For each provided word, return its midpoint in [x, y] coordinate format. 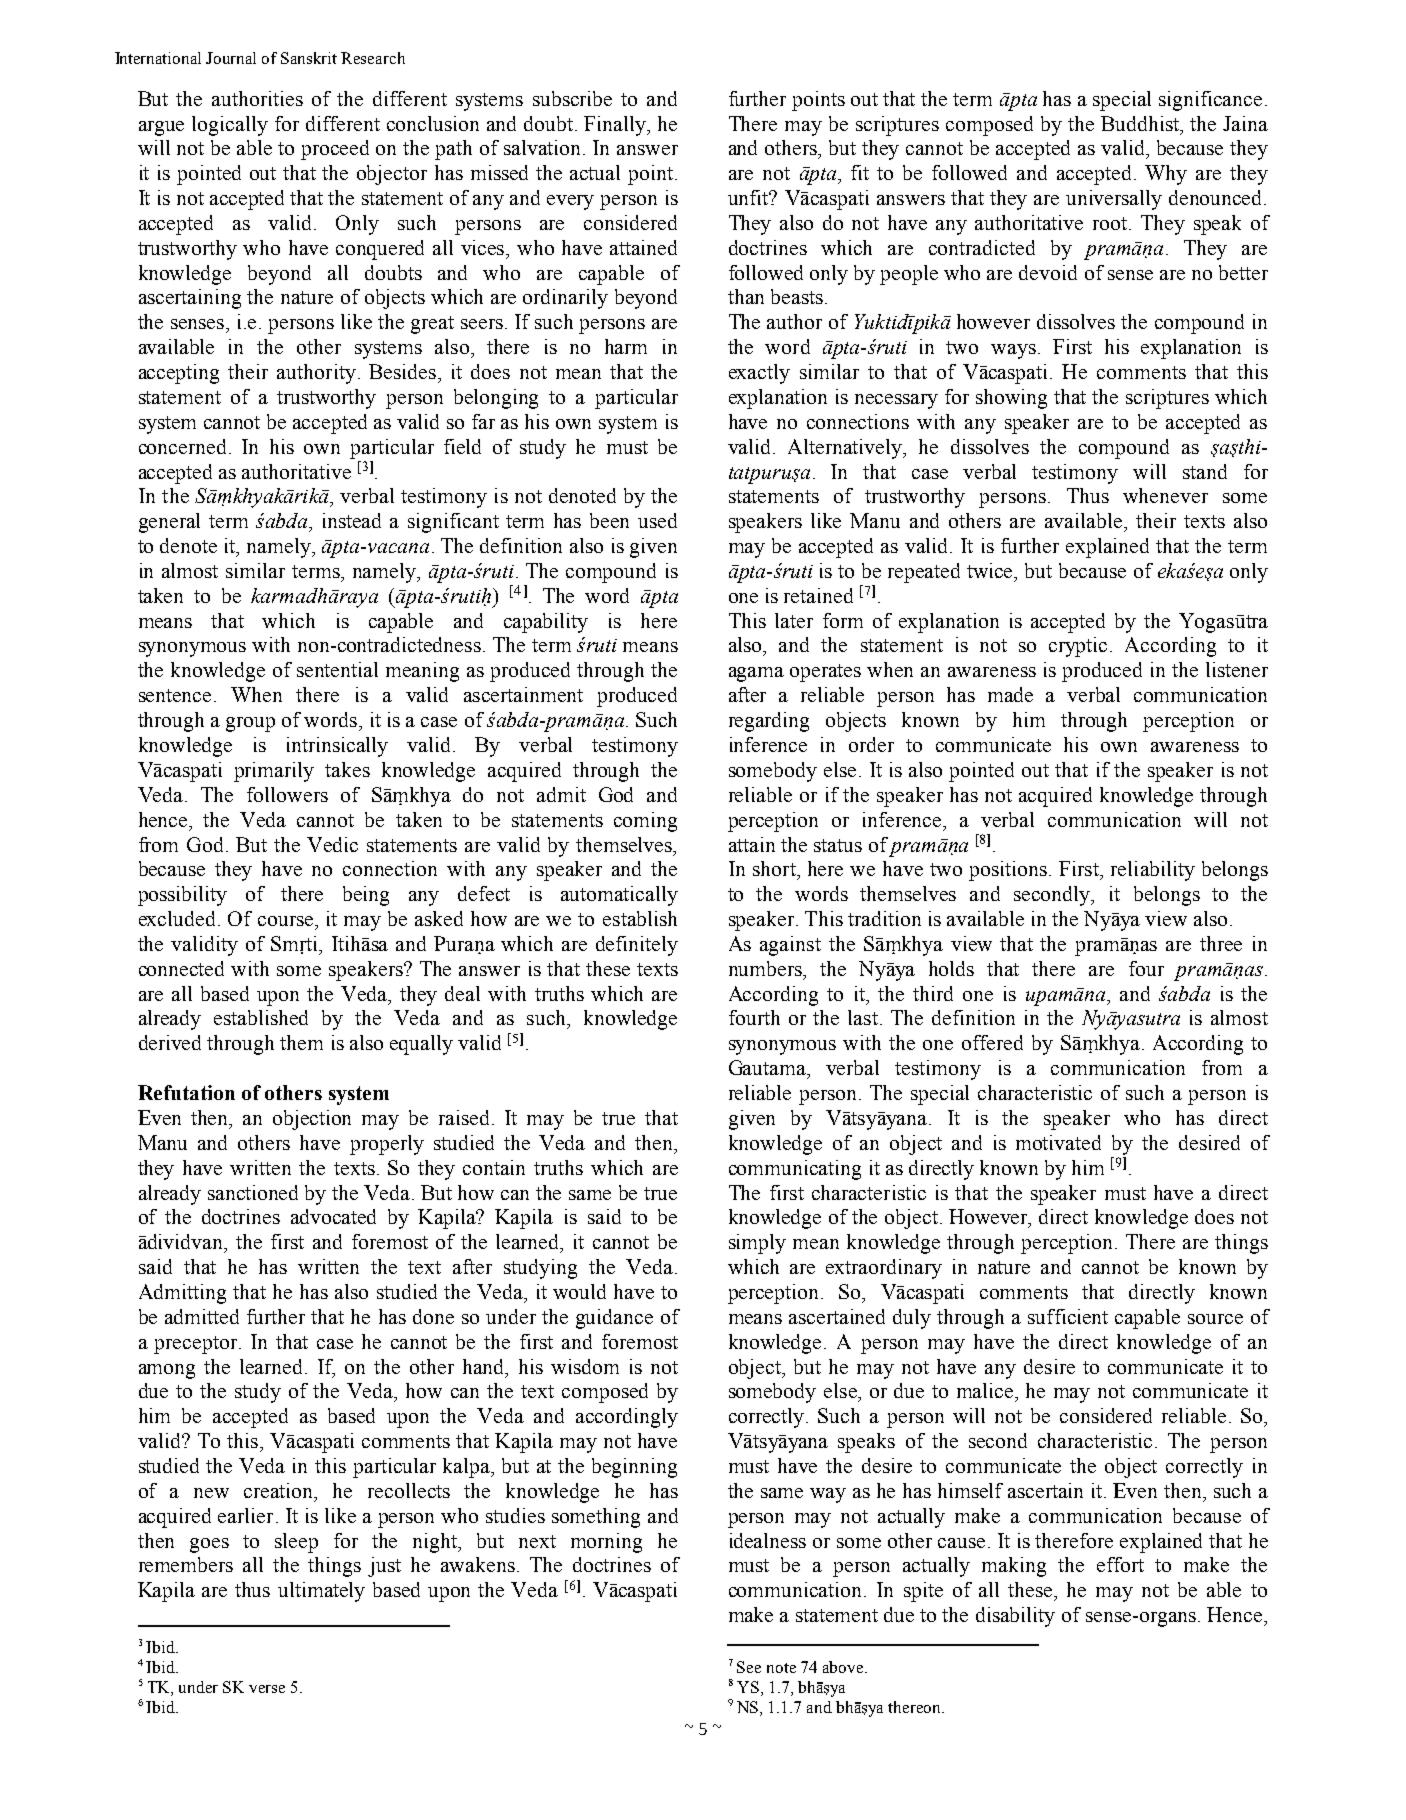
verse [267, 1689]
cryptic [1080, 647]
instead [352, 520]
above [844, 1667]
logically [230, 126]
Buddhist [1141, 123]
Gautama [768, 1067]
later [794, 620]
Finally [616, 126]
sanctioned [253, 1192]
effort [1120, 1564]
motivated [1058, 1142]
